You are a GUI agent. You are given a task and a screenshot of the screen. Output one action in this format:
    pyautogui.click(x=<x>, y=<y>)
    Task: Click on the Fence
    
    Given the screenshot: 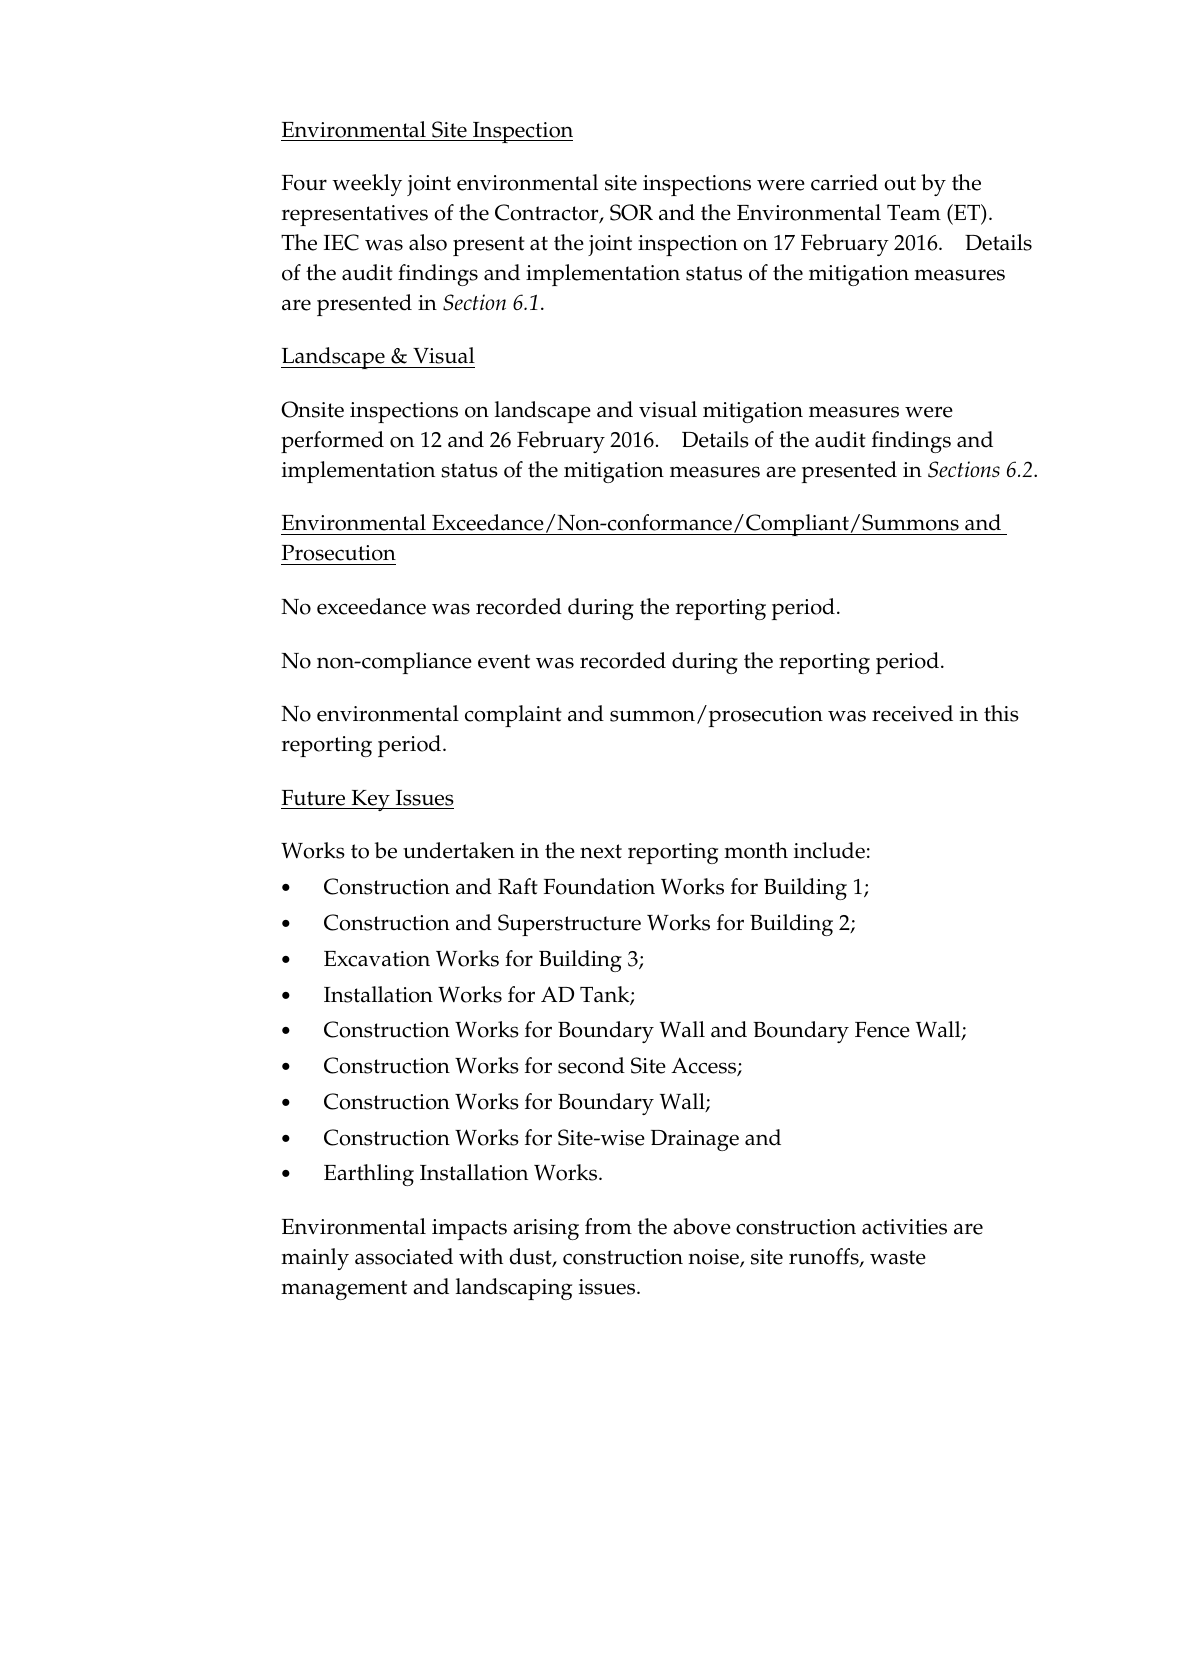 What is the action you would take?
    pyautogui.click(x=882, y=1030)
